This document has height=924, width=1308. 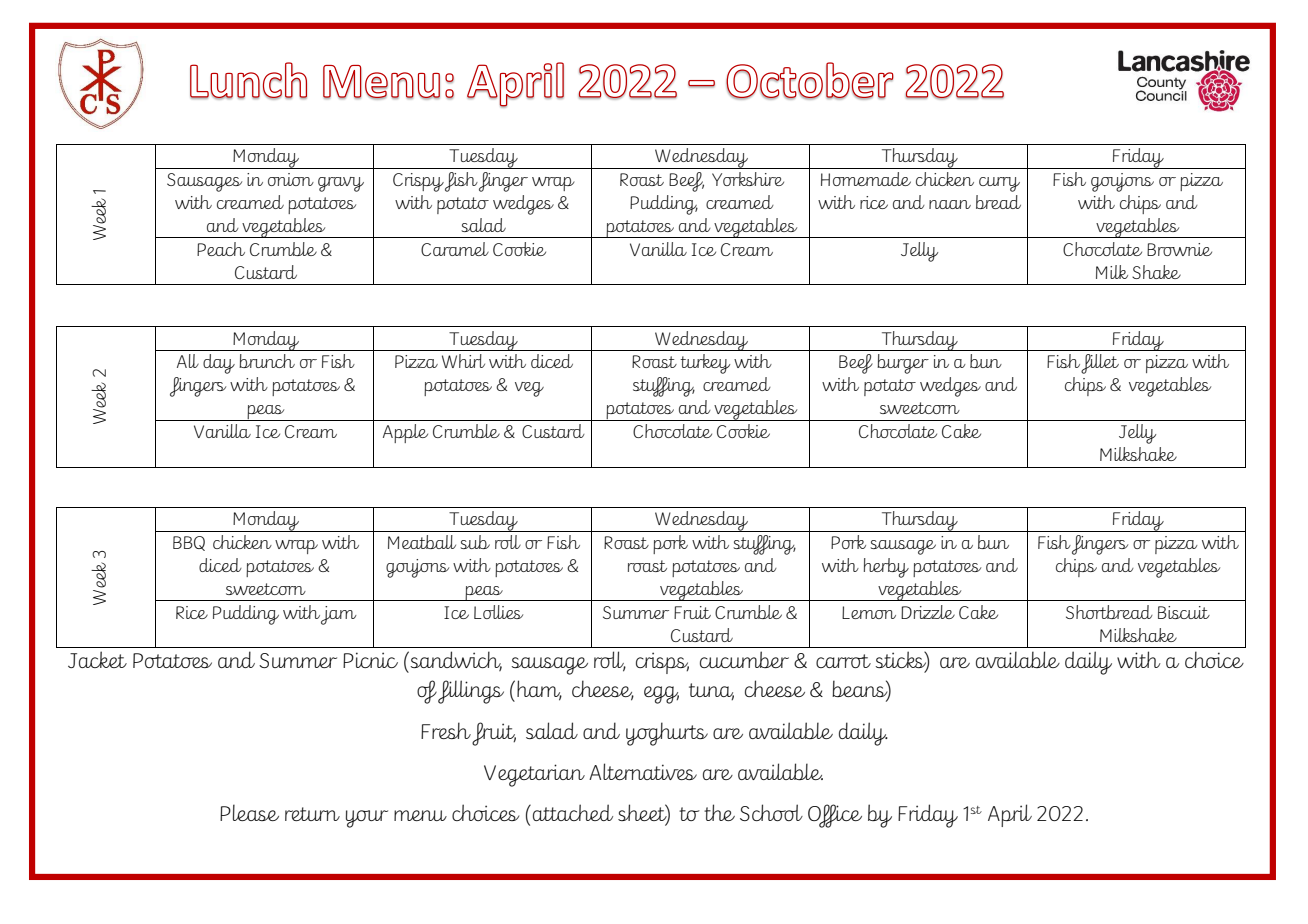 What do you see at coordinates (886, 568) in the document?
I see `herby` at bounding box center [886, 568].
